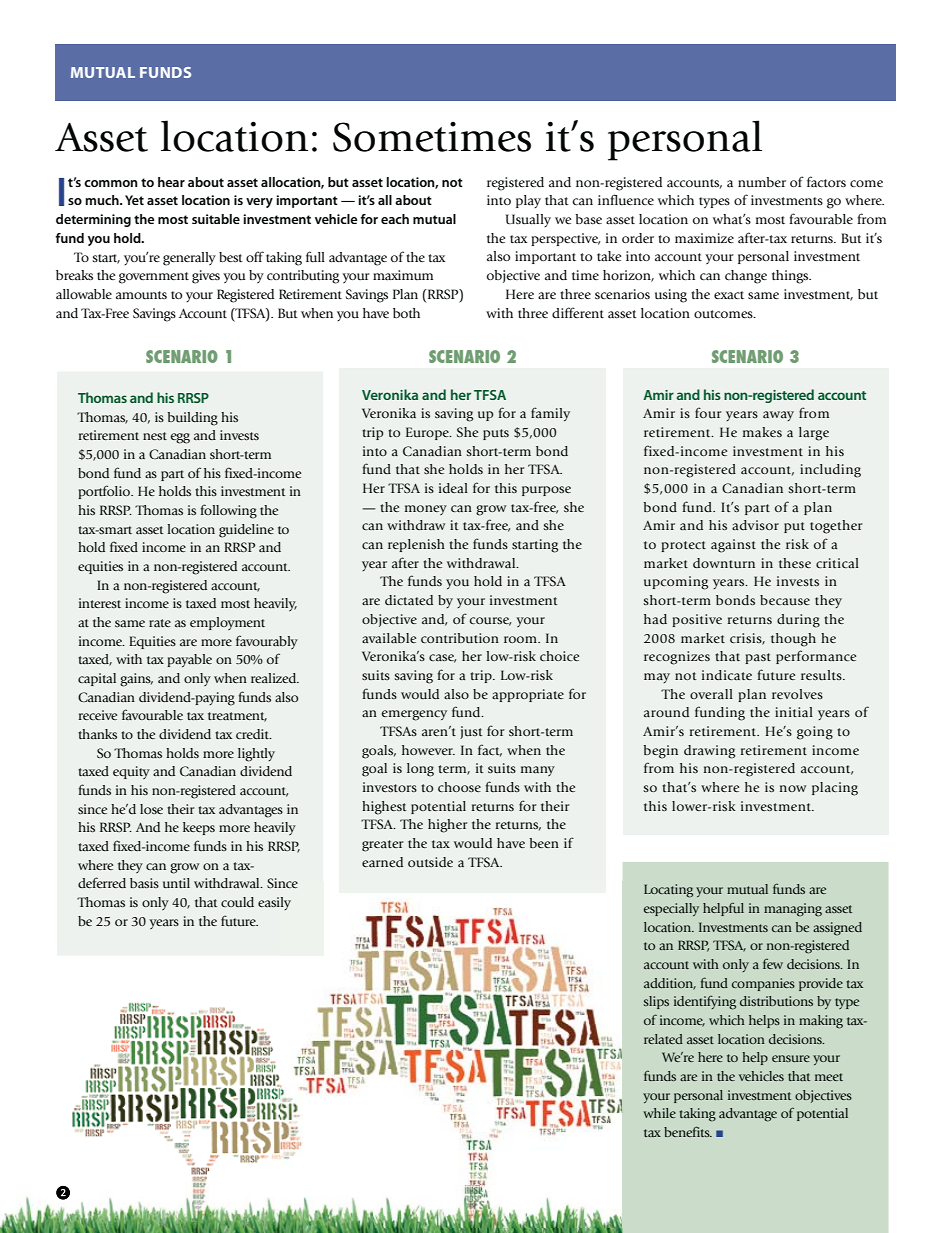 This screenshot has width=952, height=1233. What do you see at coordinates (134, 200) in the screenshot?
I see `Yet` at bounding box center [134, 200].
